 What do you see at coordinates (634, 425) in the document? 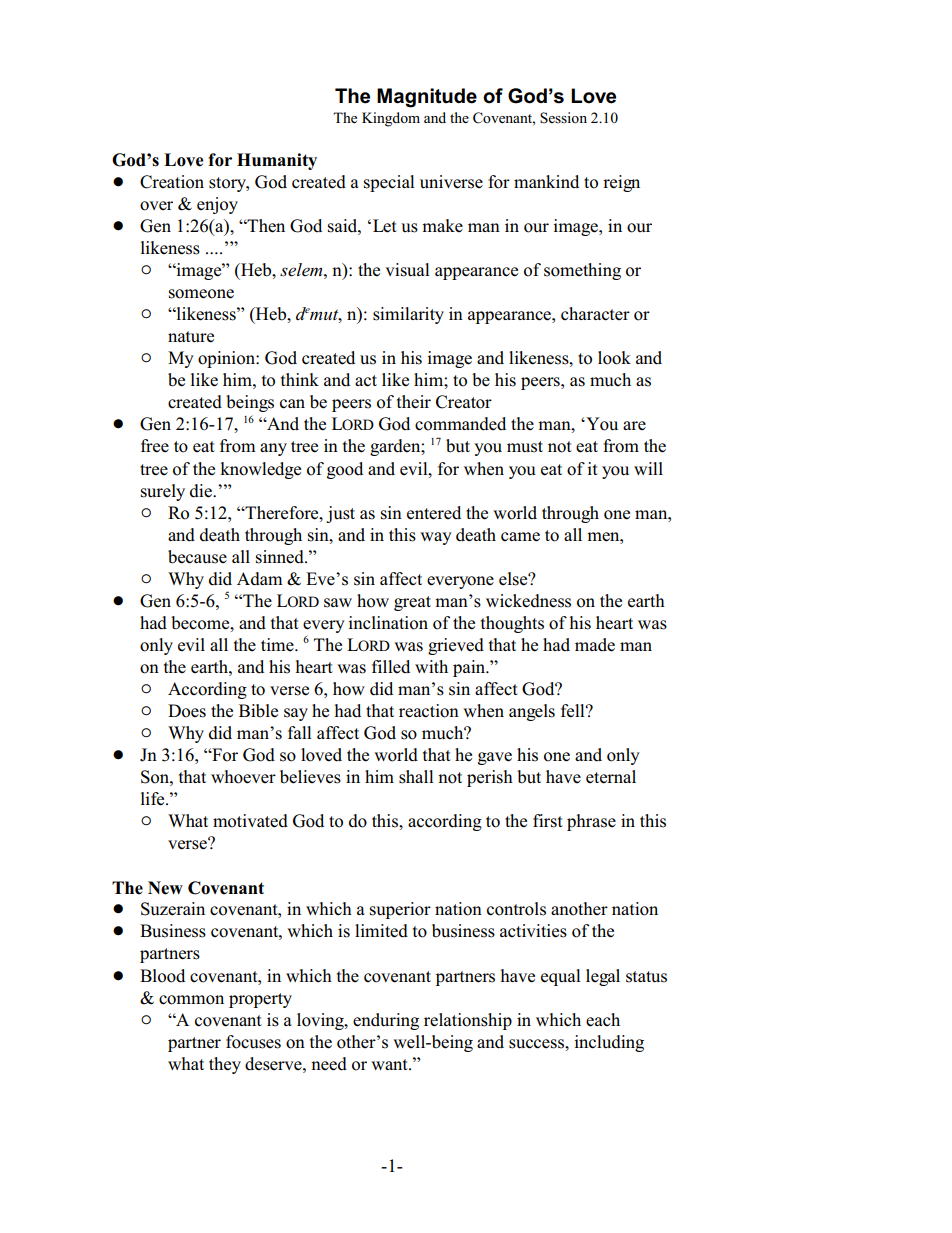
I see `are` at bounding box center [634, 425].
